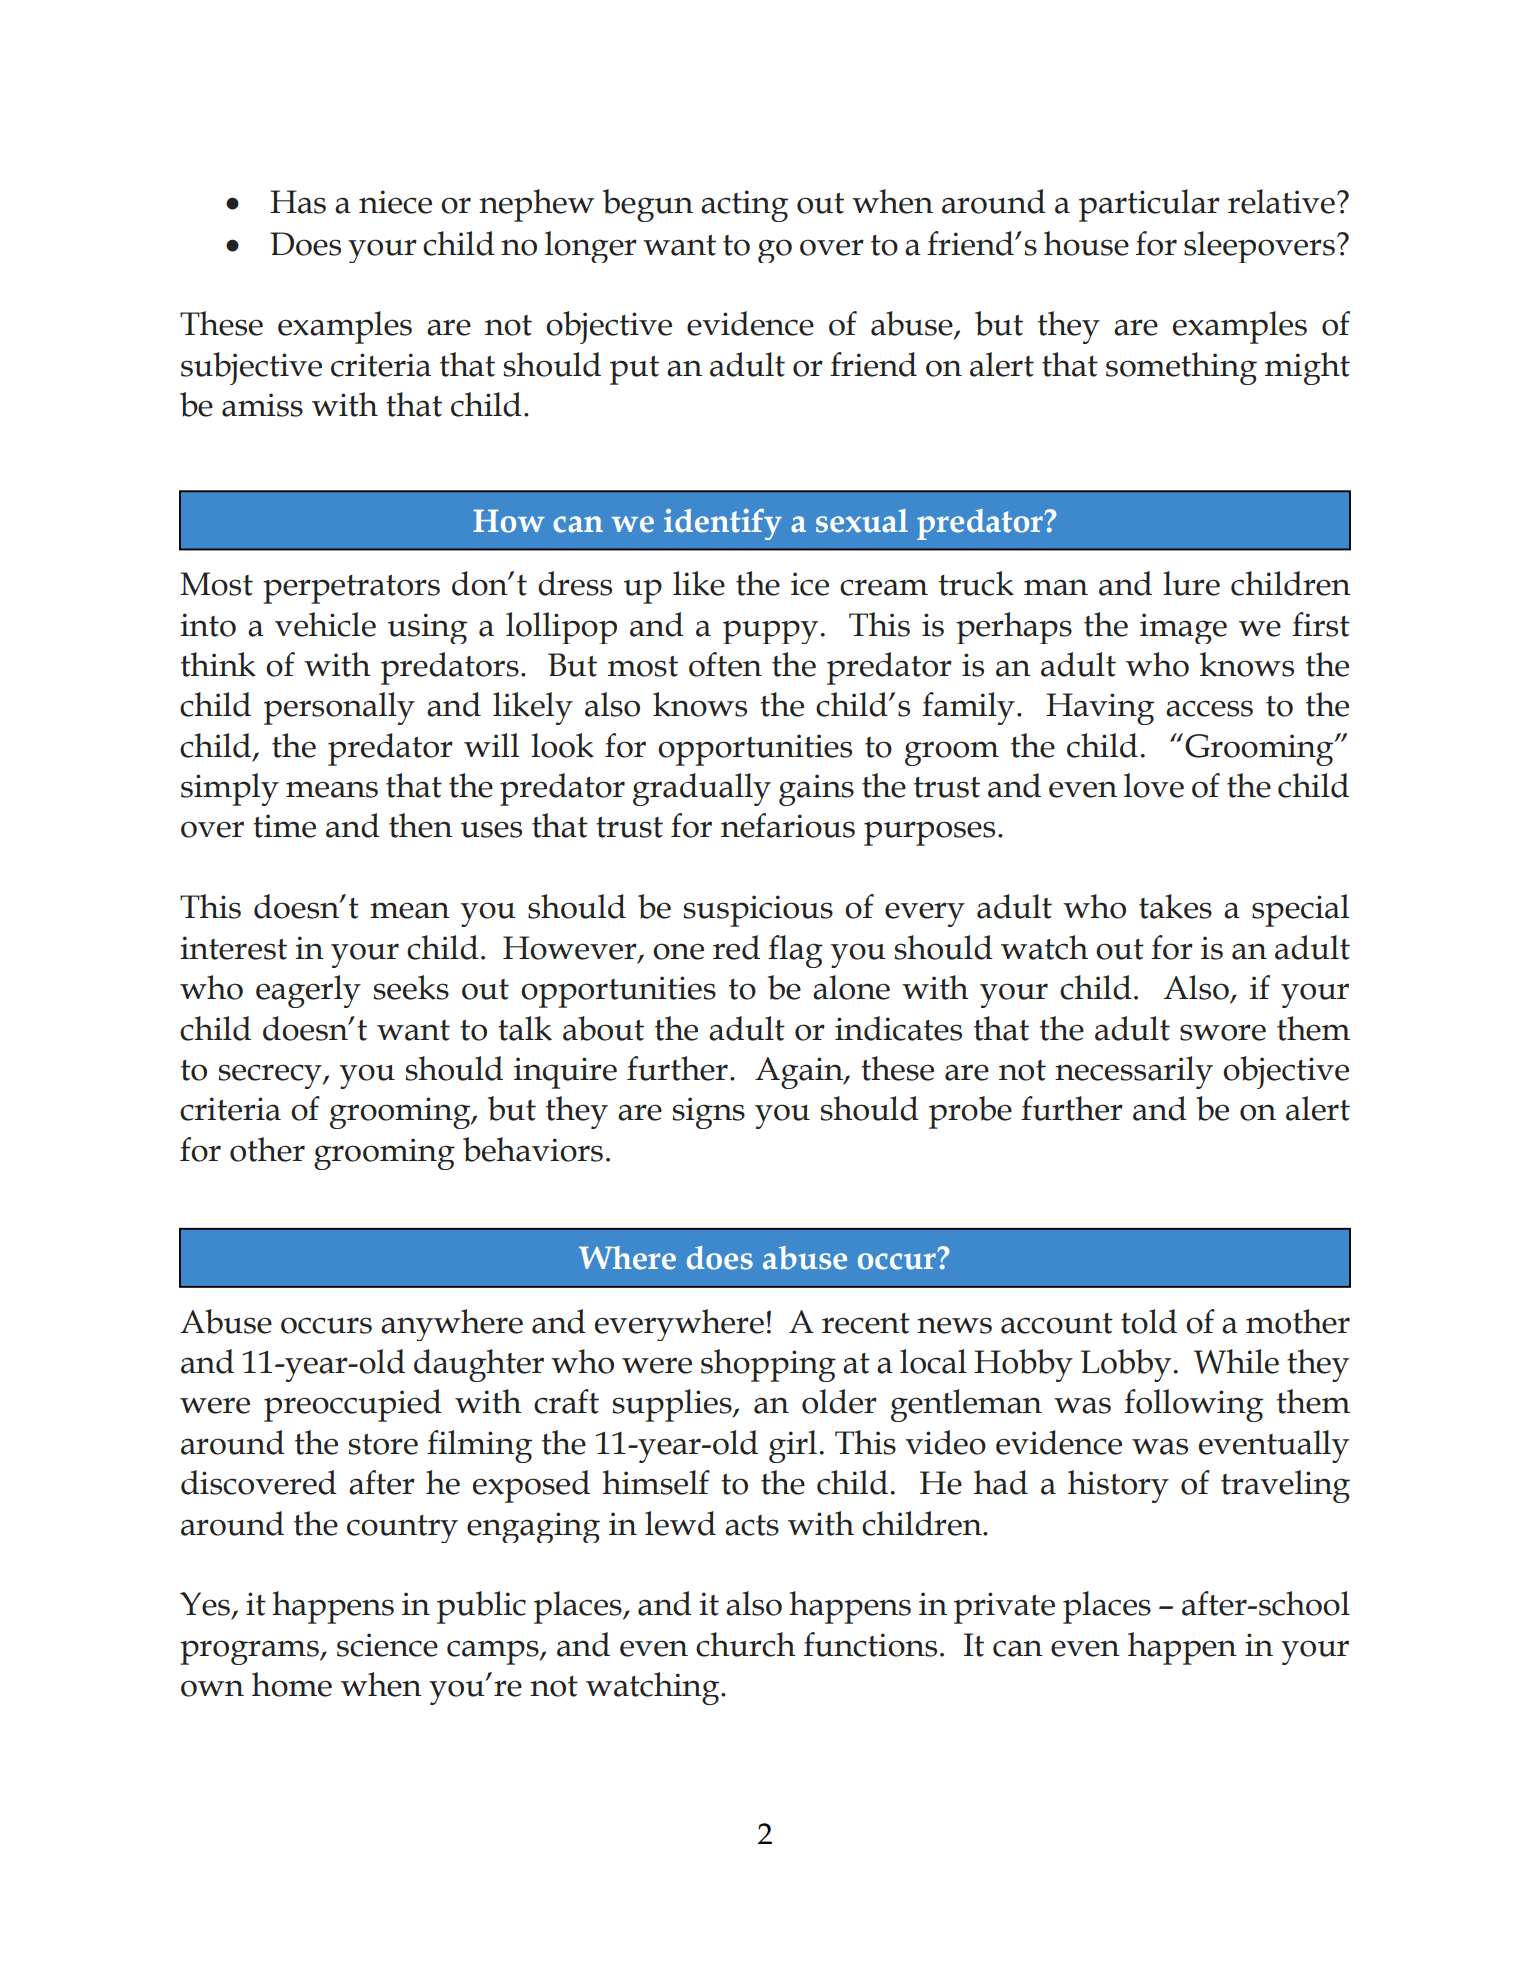  Describe the element at coordinates (1149, 205) in the document. I see `particular` at that location.
